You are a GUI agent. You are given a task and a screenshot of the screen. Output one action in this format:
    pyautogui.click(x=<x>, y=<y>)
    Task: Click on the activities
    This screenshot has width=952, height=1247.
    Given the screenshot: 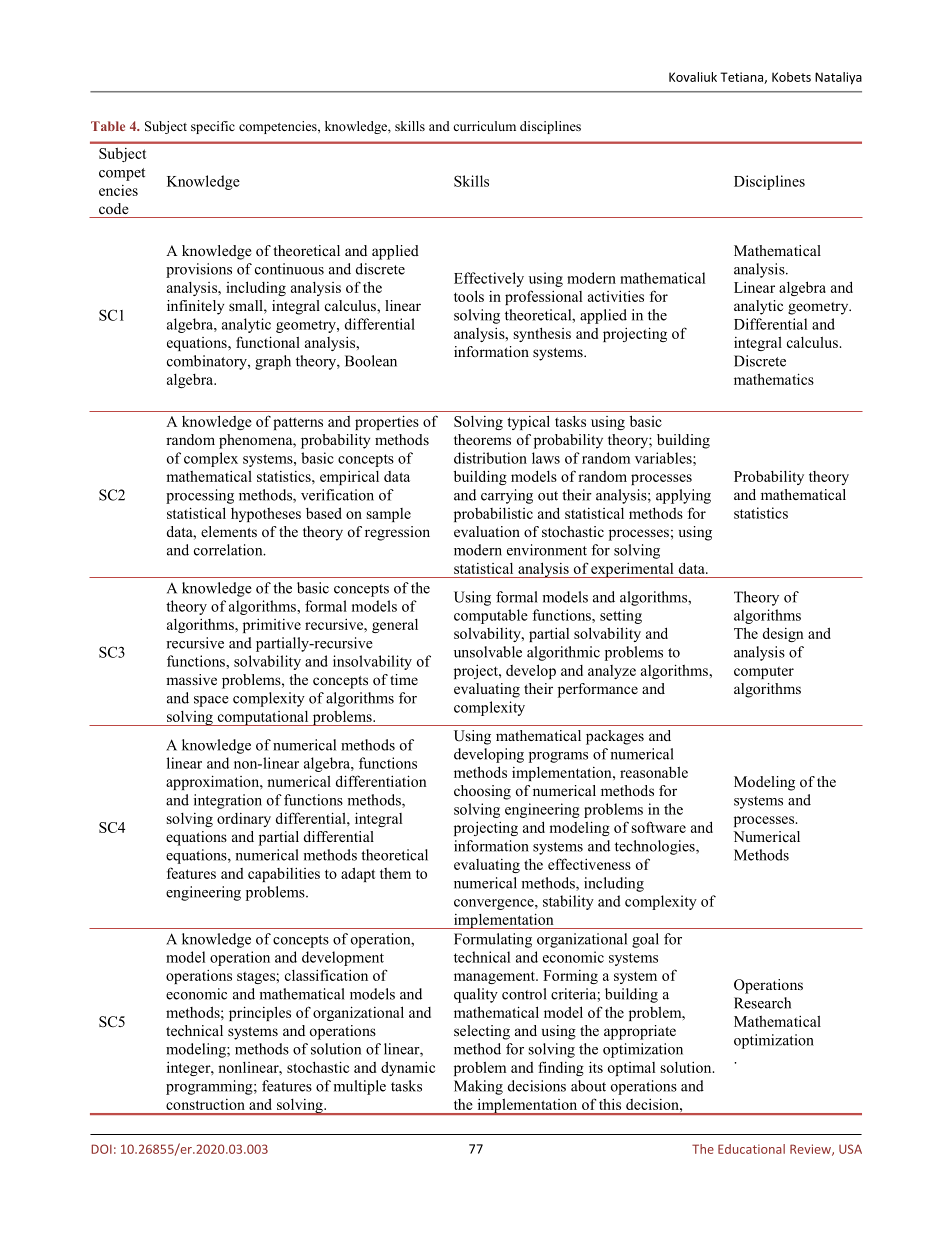 What is the action you would take?
    pyautogui.click(x=616, y=296)
